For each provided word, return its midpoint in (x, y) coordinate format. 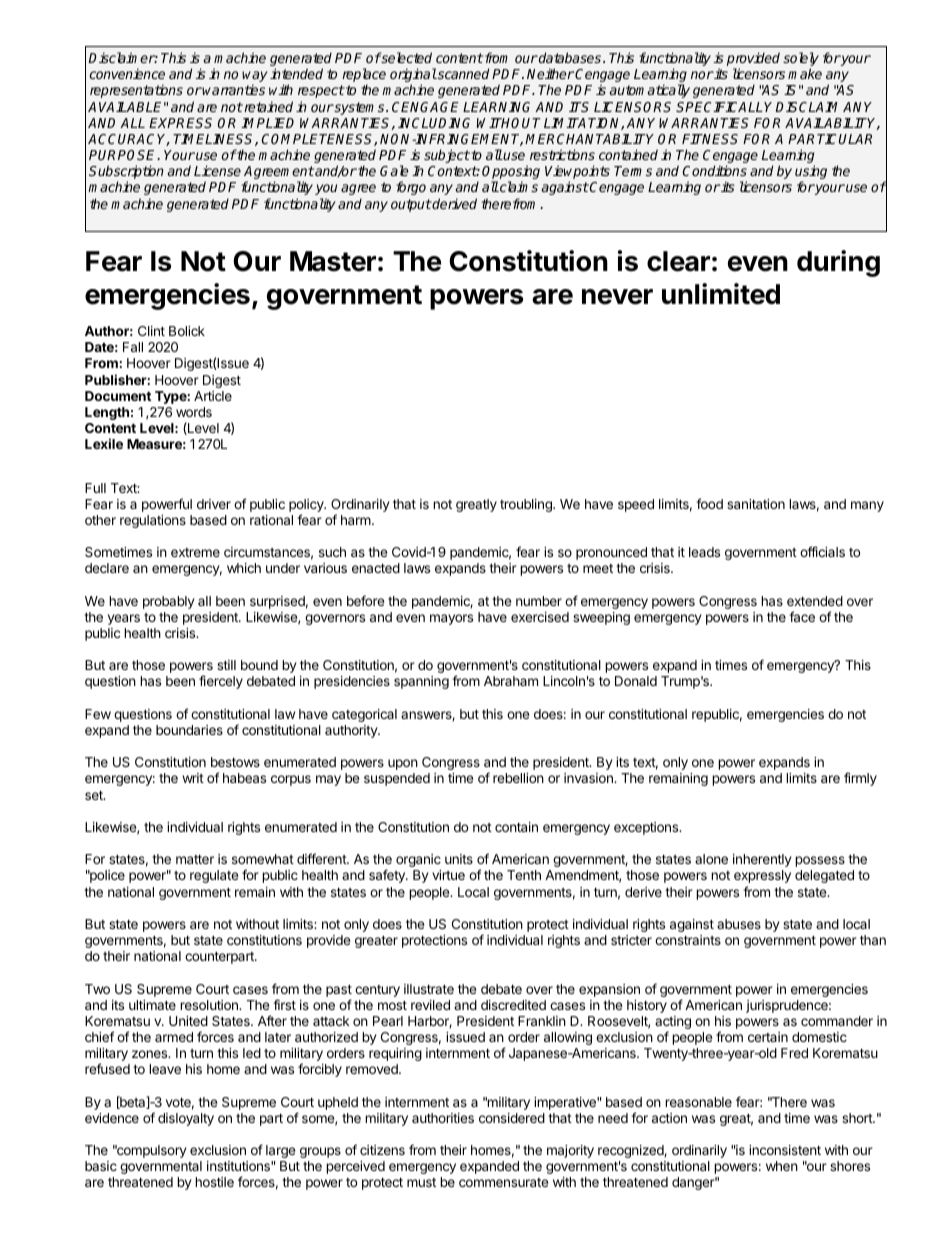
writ (193, 778)
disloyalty (186, 1119)
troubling (527, 505)
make (805, 73)
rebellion (518, 778)
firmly (860, 779)
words (194, 412)
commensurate (503, 1182)
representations (136, 91)
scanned (462, 73)
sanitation (756, 504)
